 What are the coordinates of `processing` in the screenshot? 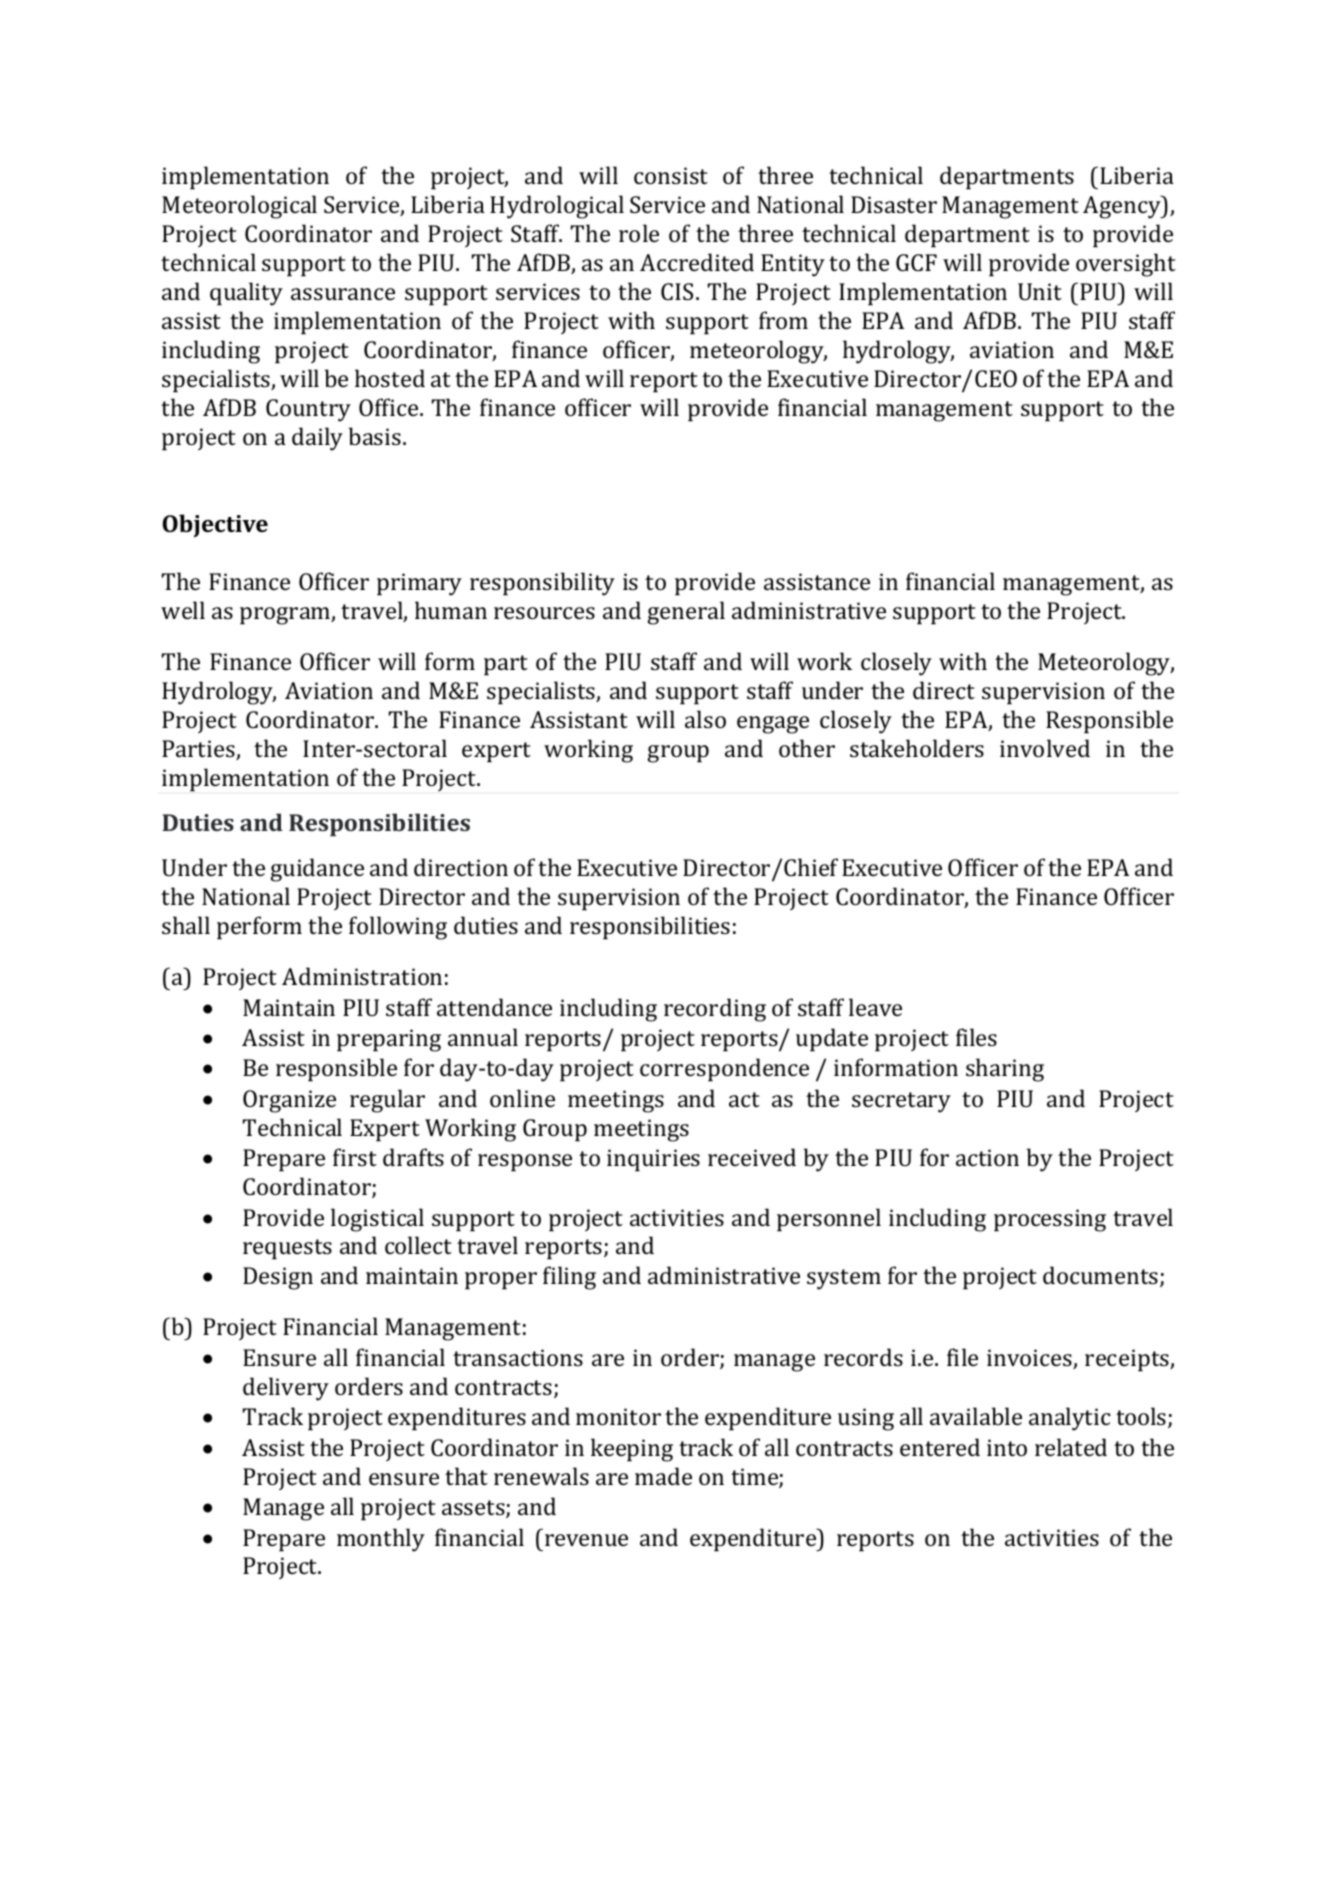 It's located at (1050, 1220).
